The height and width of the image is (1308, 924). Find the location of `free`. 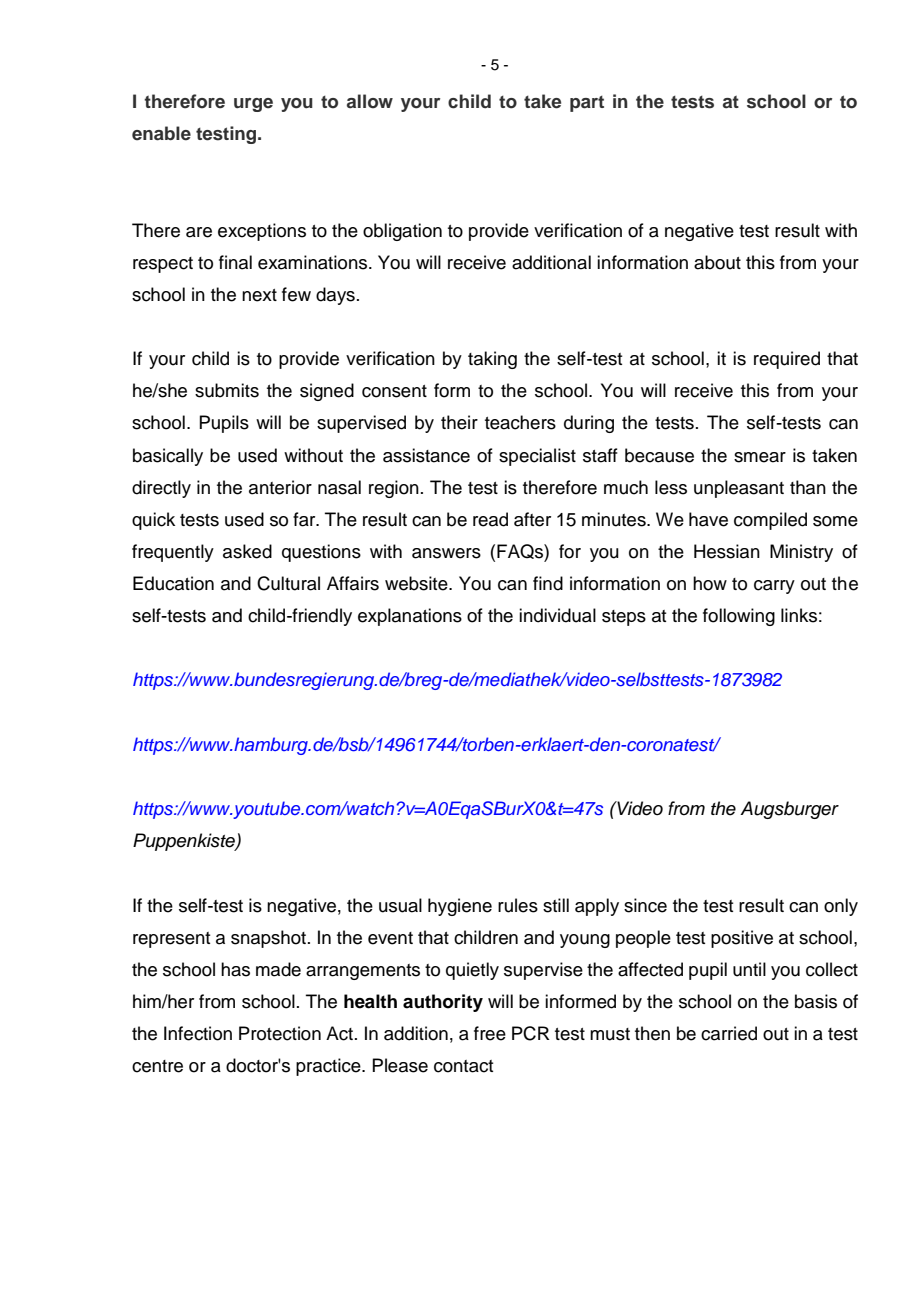

free is located at coordinates (490, 1033).
